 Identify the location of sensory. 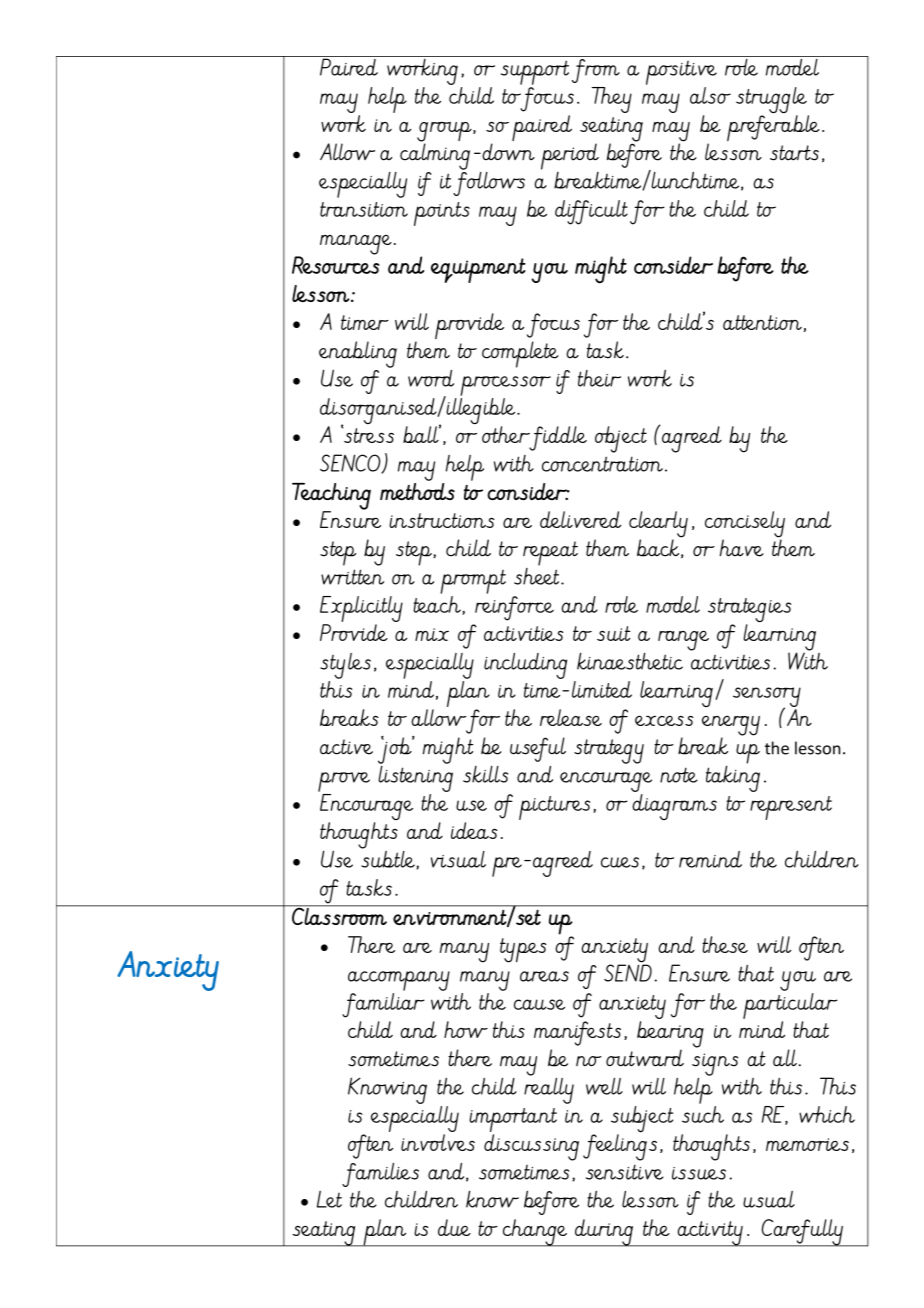
(767, 698).
